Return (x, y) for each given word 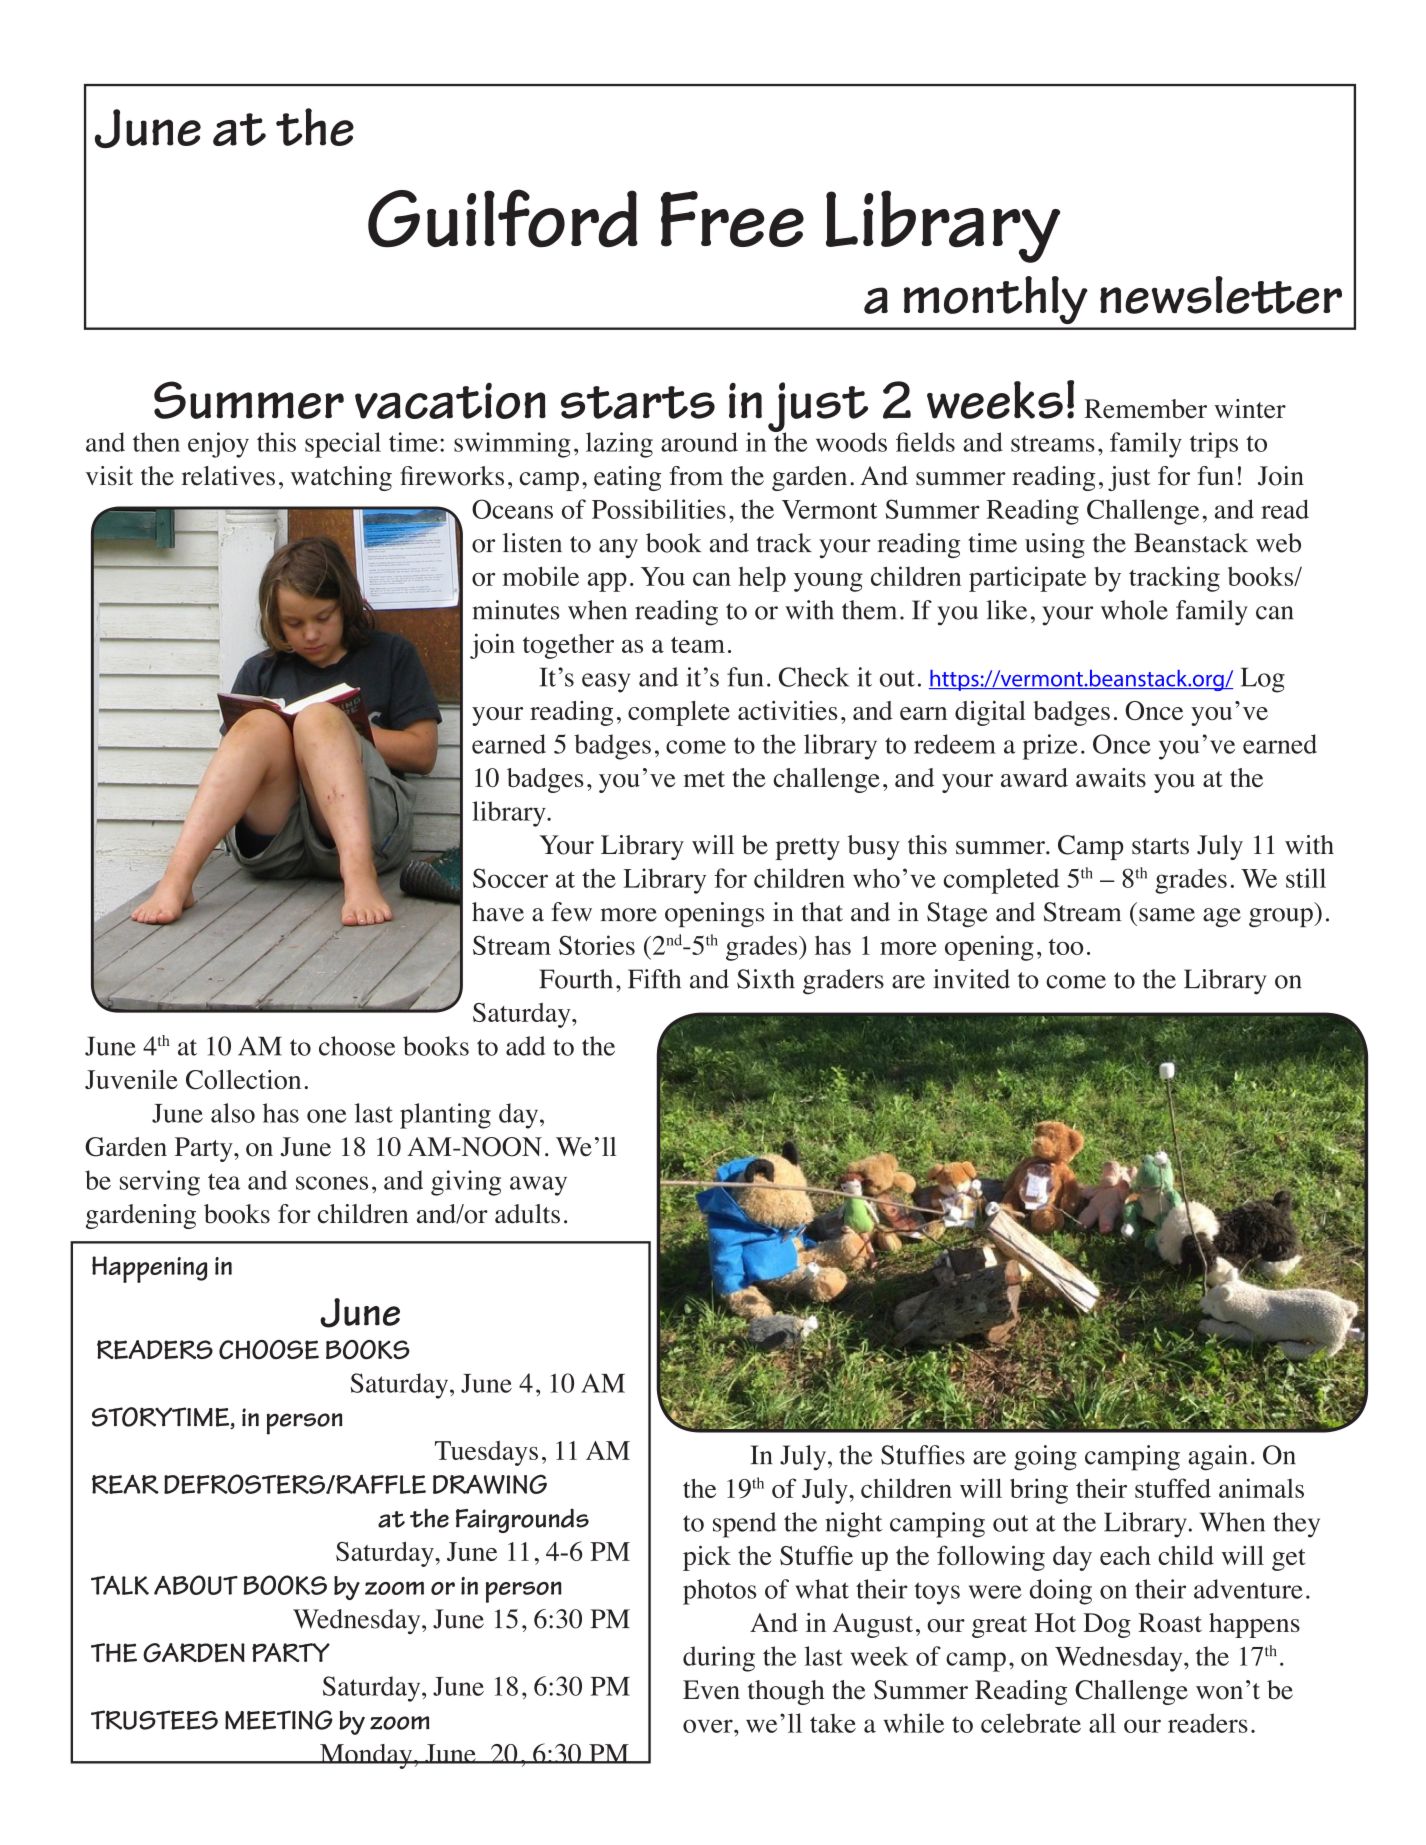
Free (732, 219)
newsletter (1221, 295)
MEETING (279, 1720)
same (1167, 915)
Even (711, 1690)
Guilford (503, 218)
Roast (1170, 1623)
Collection (243, 1080)
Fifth (654, 979)
